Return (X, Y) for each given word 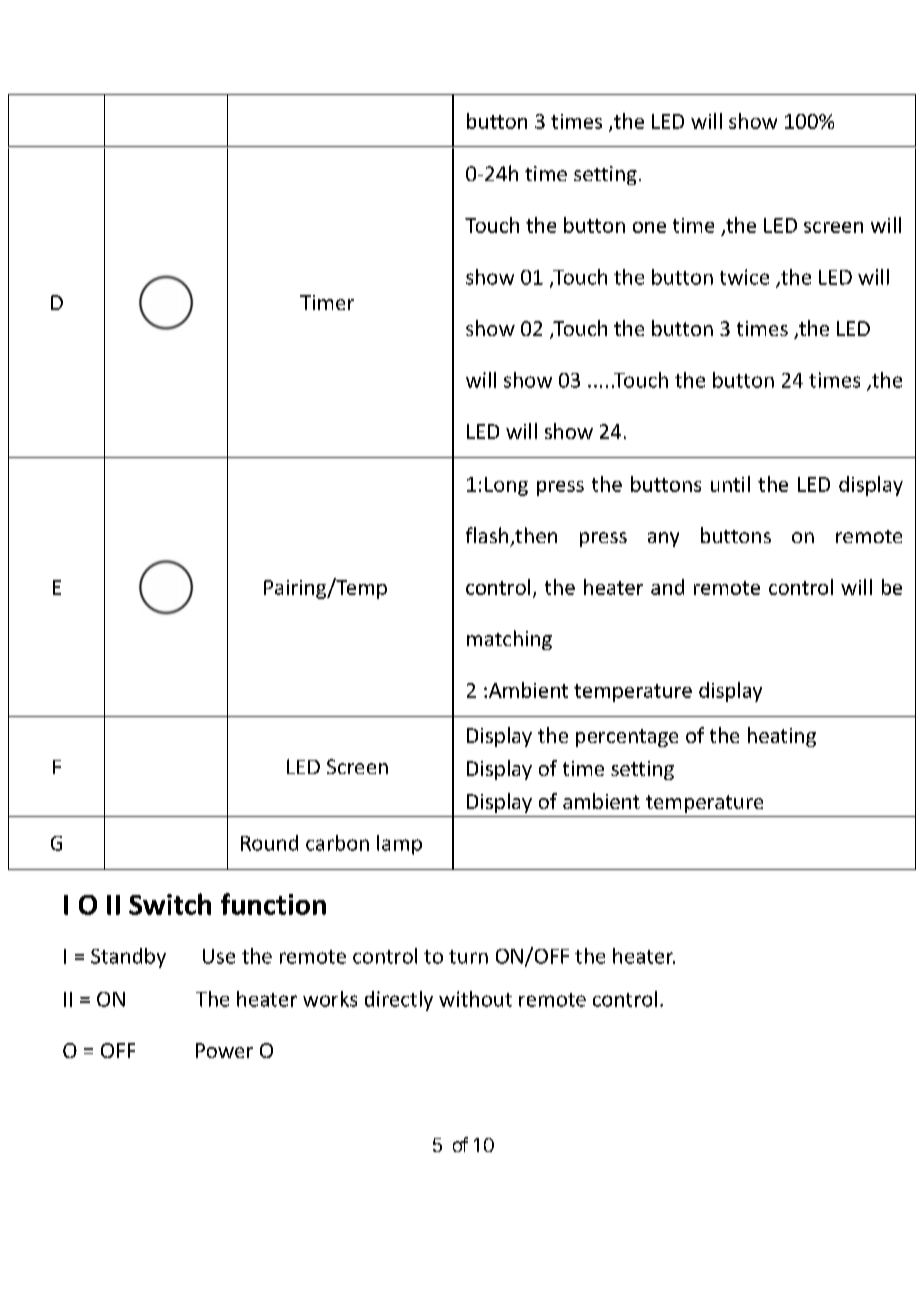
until (730, 484)
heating (782, 737)
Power (224, 1050)
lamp (399, 845)
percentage (627, 738)
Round (269, 843)
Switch (170, 904)
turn (468, 957)
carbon (337, 843)
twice (744, 277)
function (273, 904)
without (475, 999)
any (663, 539)
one (649, 227)
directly (399, 1001)
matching (509, 640)
